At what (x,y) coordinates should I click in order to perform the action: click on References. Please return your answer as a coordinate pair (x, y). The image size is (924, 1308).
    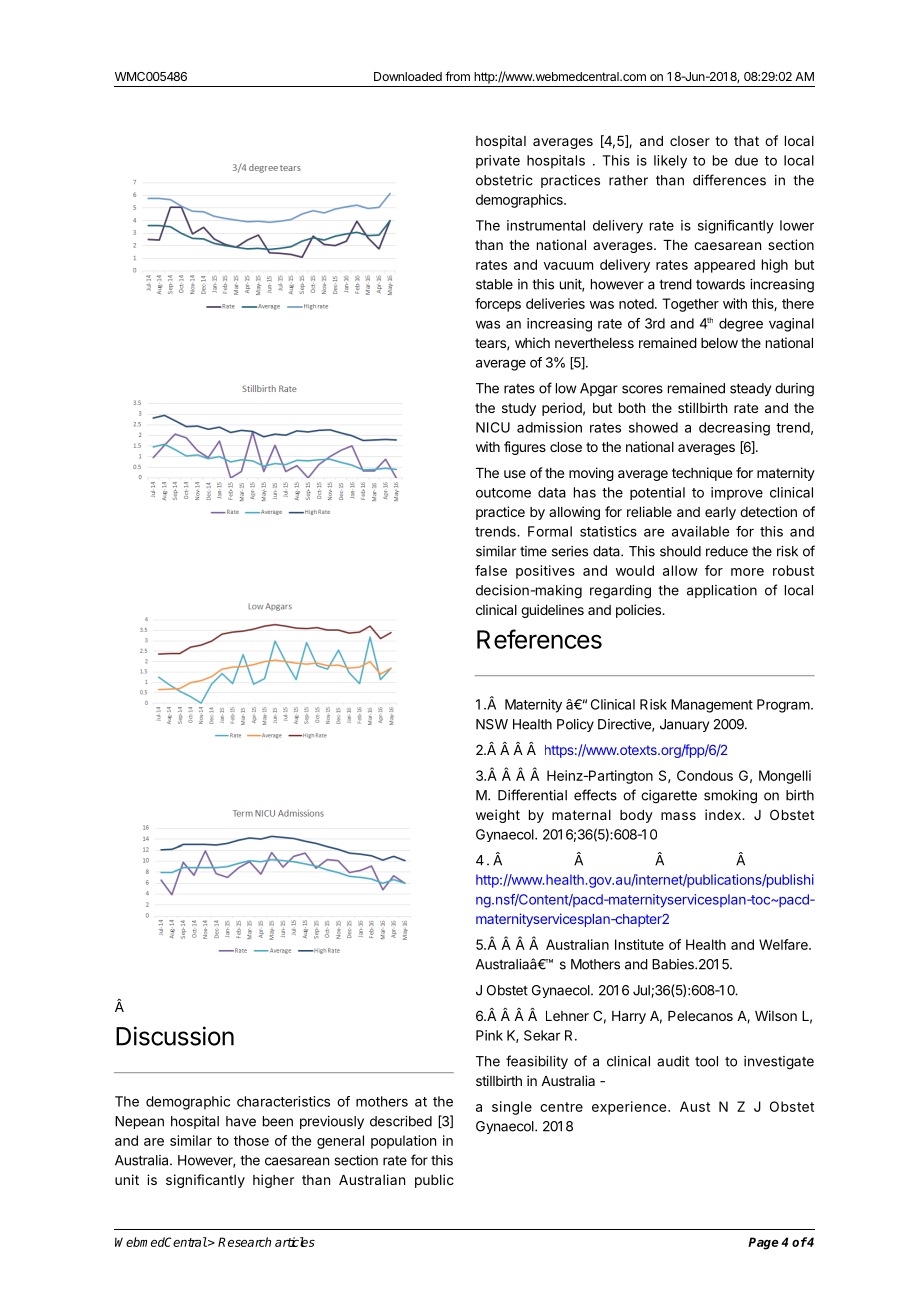
    Looking at the image, I should click on (539, 639).
